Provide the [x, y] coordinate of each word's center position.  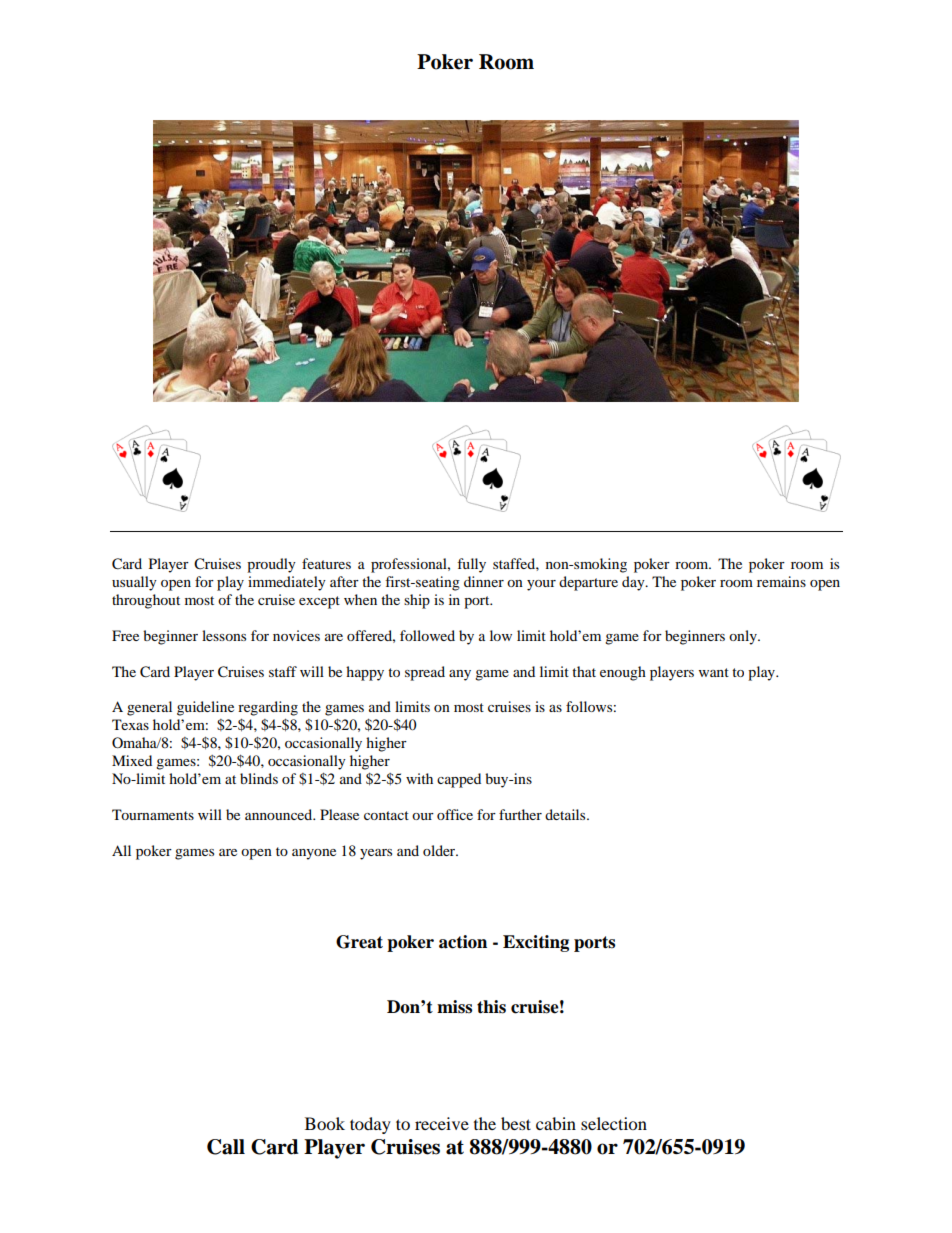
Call [226, 1147]
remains [781, 581]
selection [614, 1123]
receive [442, 1123]
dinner [484, 581]
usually [134, 583]
